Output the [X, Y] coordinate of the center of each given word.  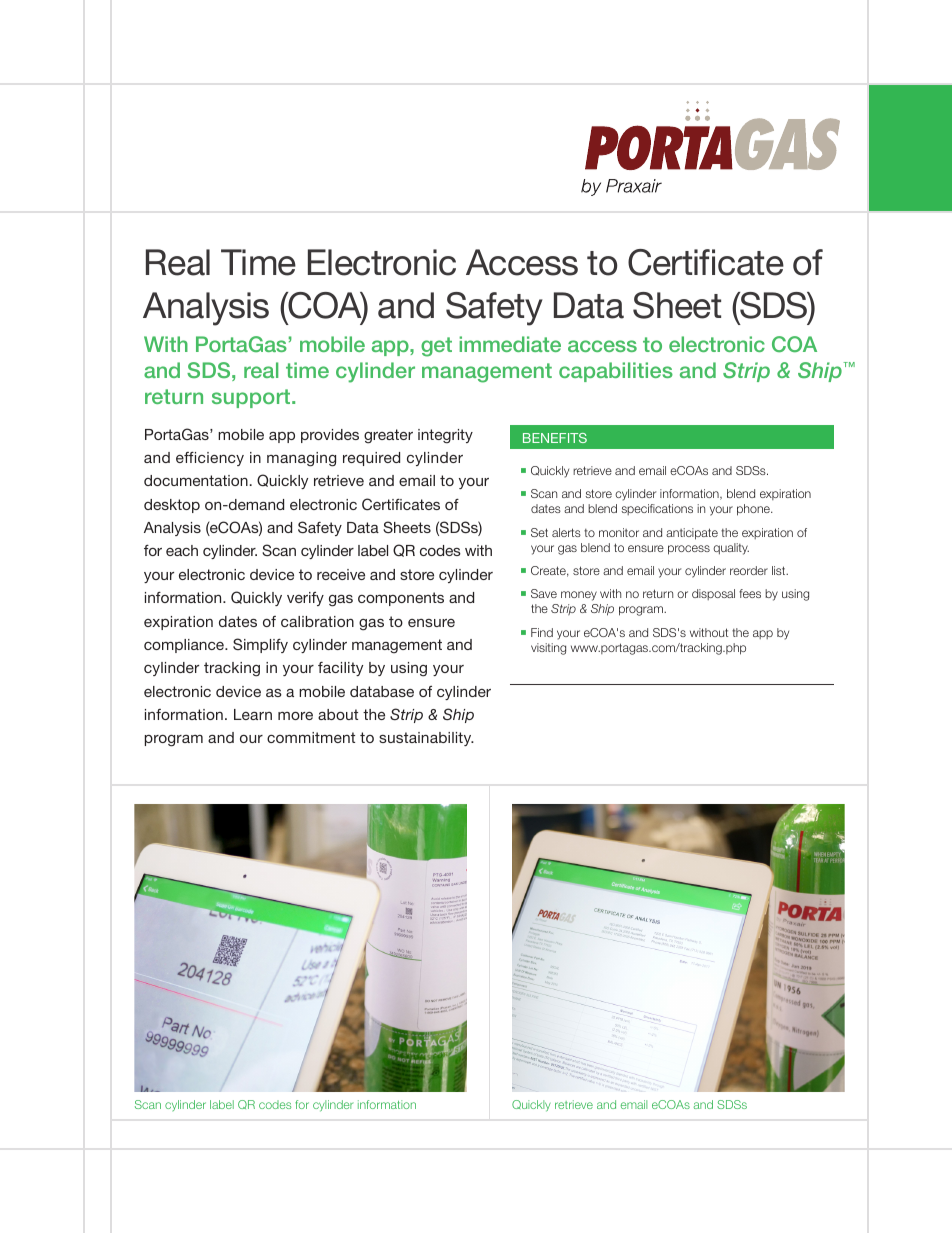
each [182, 550]
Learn [253, 714]
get [436, 347]
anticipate [692, 534]
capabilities [616, 372]
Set [539, 532]
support [252, 398]
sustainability [426, 739]
